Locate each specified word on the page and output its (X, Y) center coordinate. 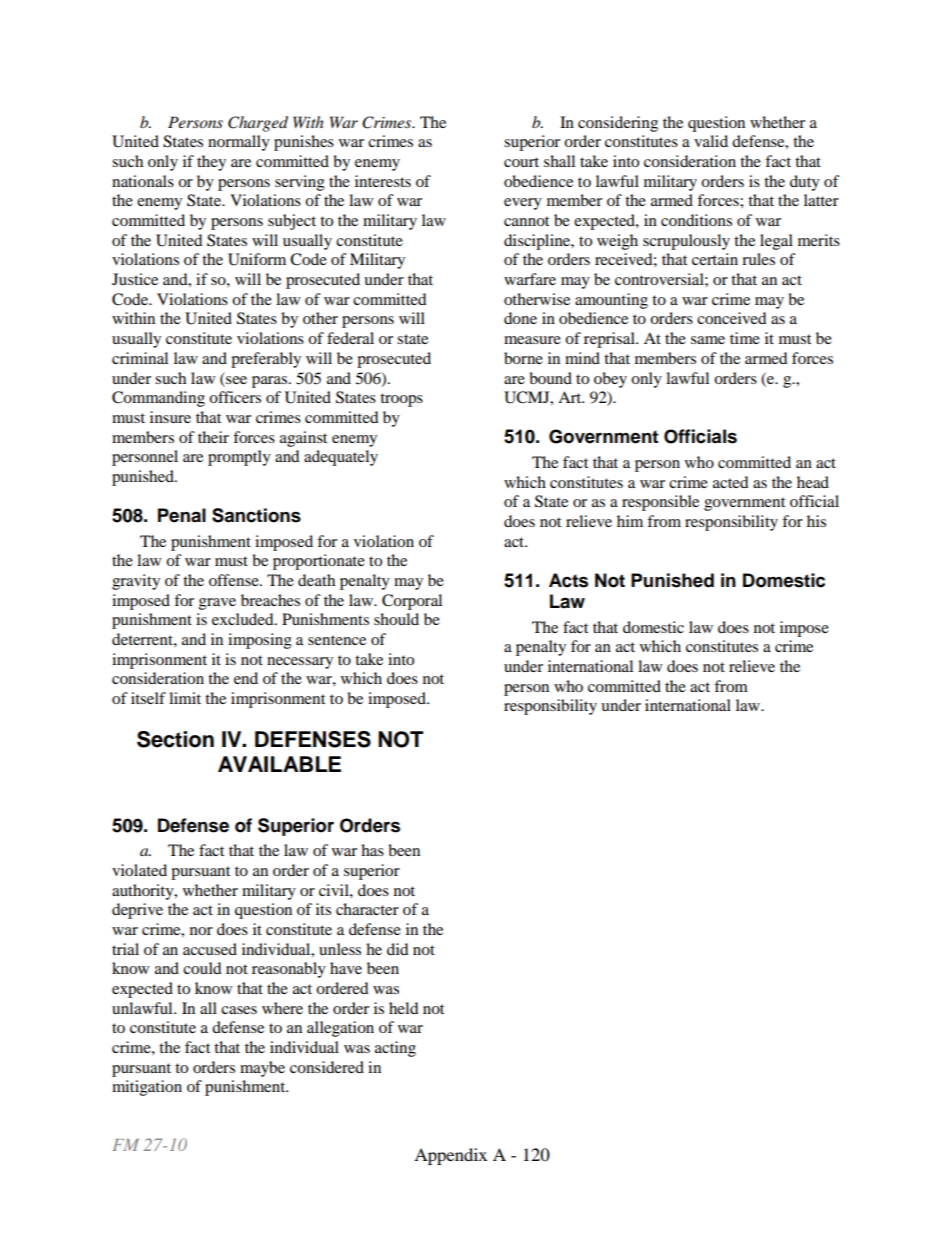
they (211, 163)
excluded (244, 619)
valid (711, 141)
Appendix (450, 1156)
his (816, 521)
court (521, 162)
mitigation (147, 1088)
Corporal (412, 602)
